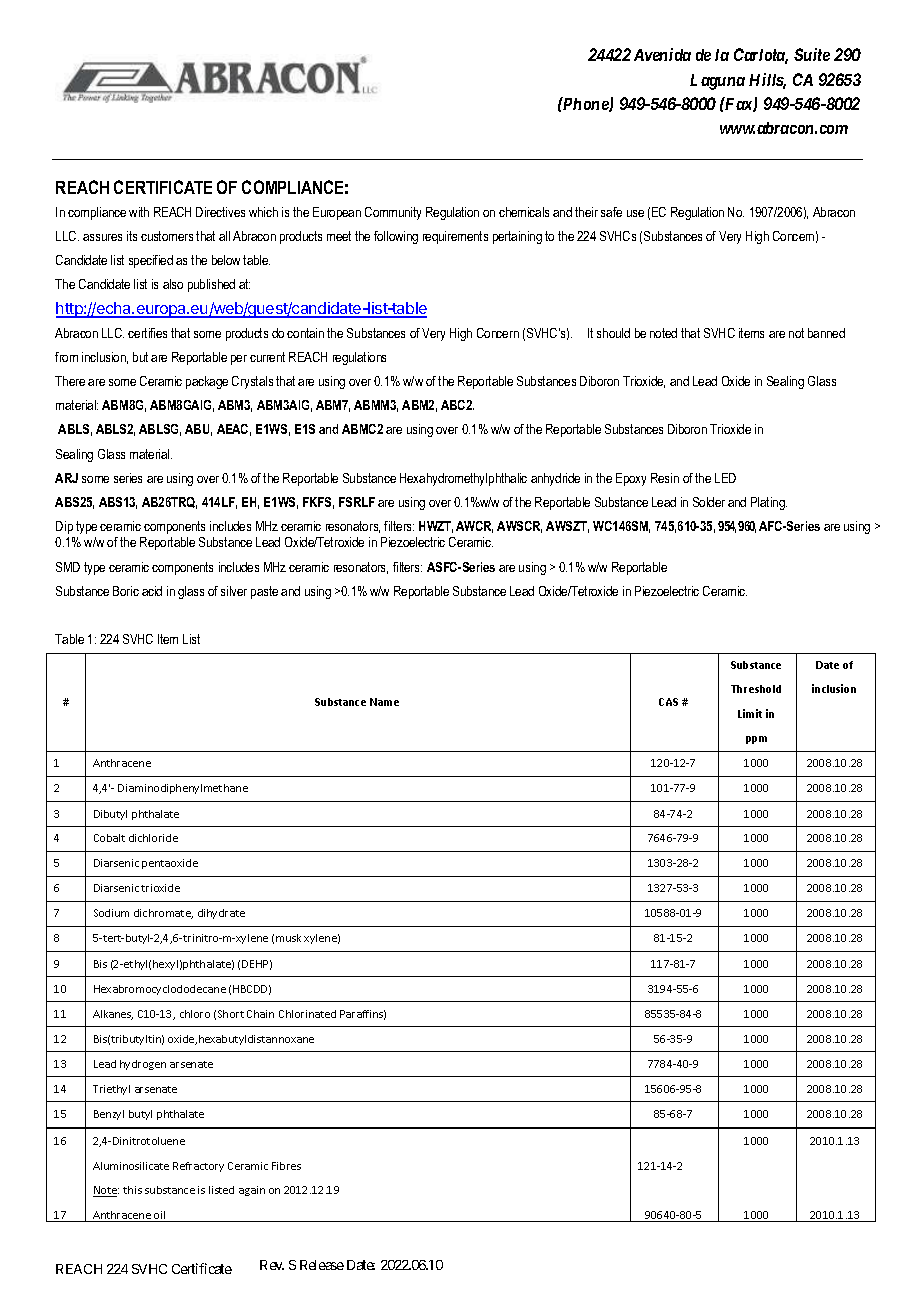  What do you see at coordinates (322, 1265) in the image?
I see `Release` at bounding box center [322, 1265].
